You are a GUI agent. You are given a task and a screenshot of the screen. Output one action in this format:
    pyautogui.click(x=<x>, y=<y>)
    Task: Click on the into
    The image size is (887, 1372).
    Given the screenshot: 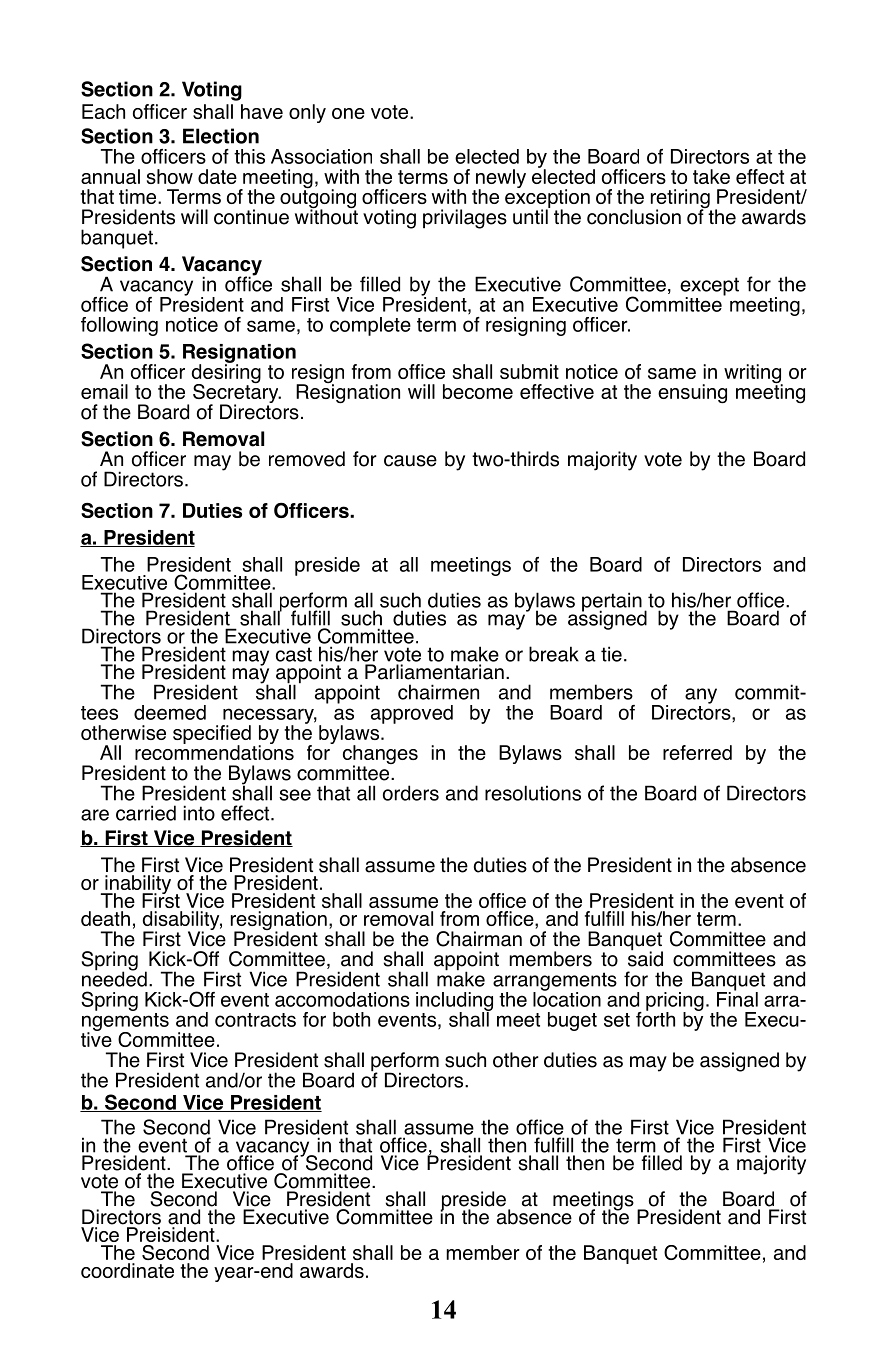 What is the action you would take?
    pyautogui.click(x=199, y=813)
